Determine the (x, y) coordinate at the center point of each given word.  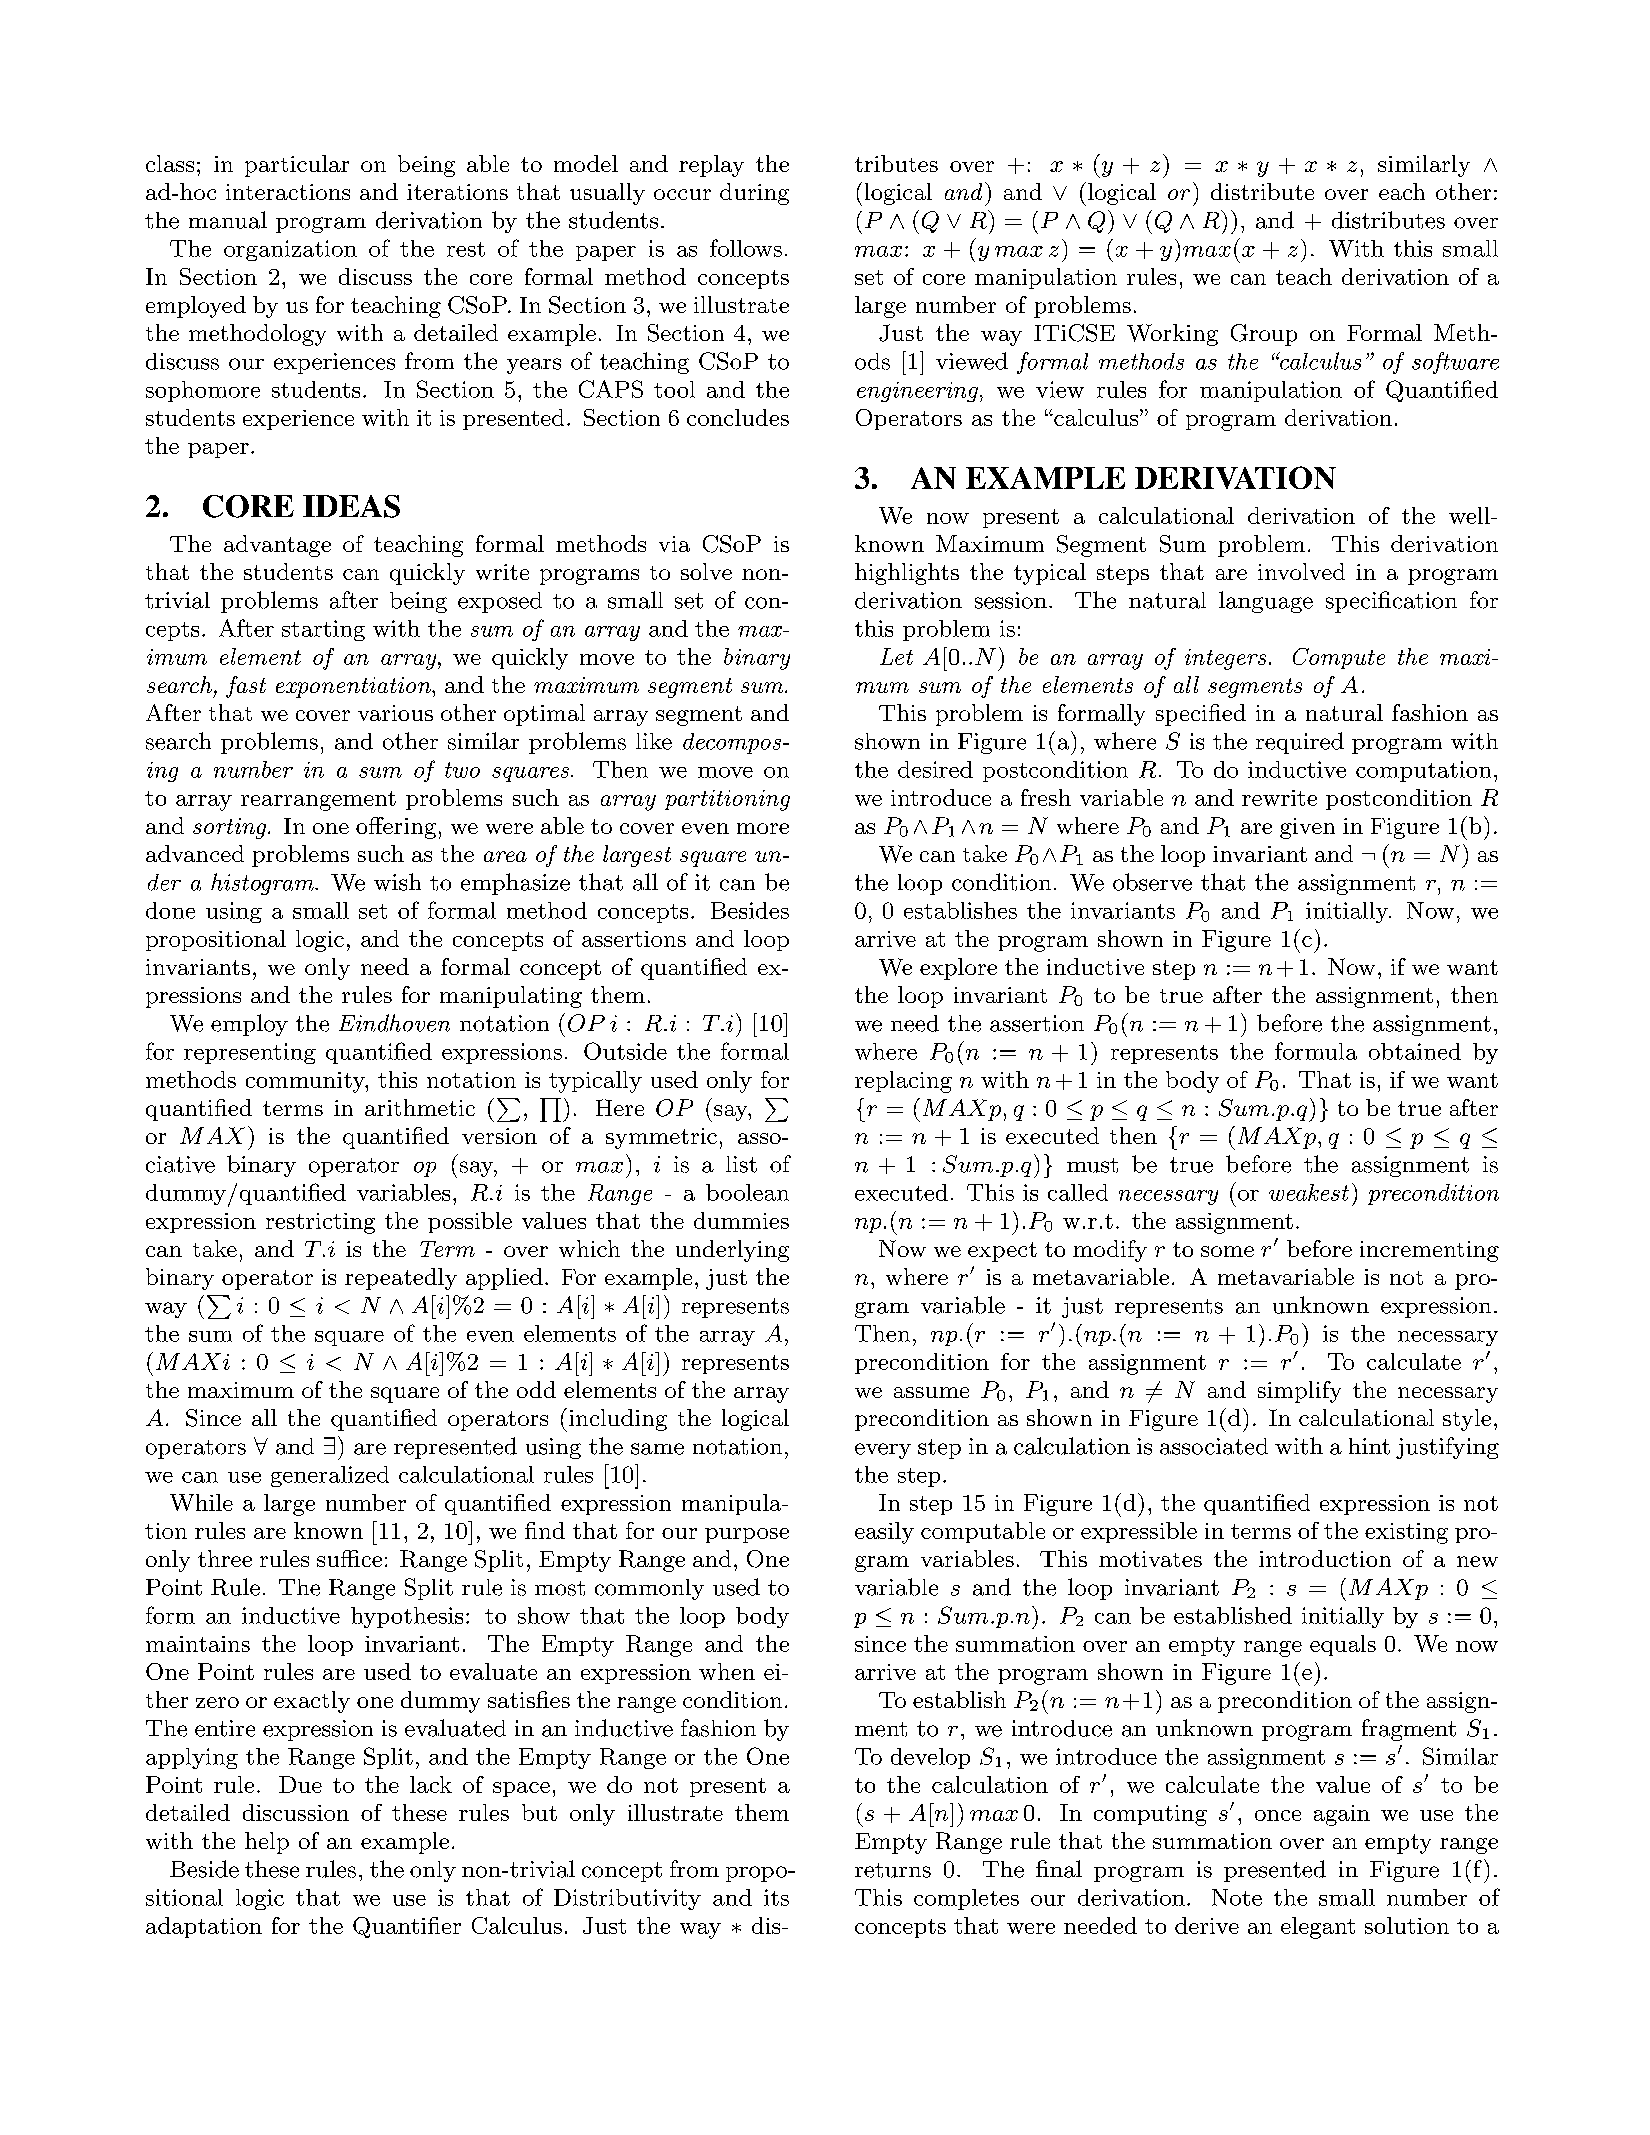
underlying (732, 1251)
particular (297, 166)
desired (935, 769)
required (1300, 743)
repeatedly (401, 1279)
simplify (1299, 1392)
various (395, 713)
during (754, 194)
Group (1264, 335)
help (267, 1843)
